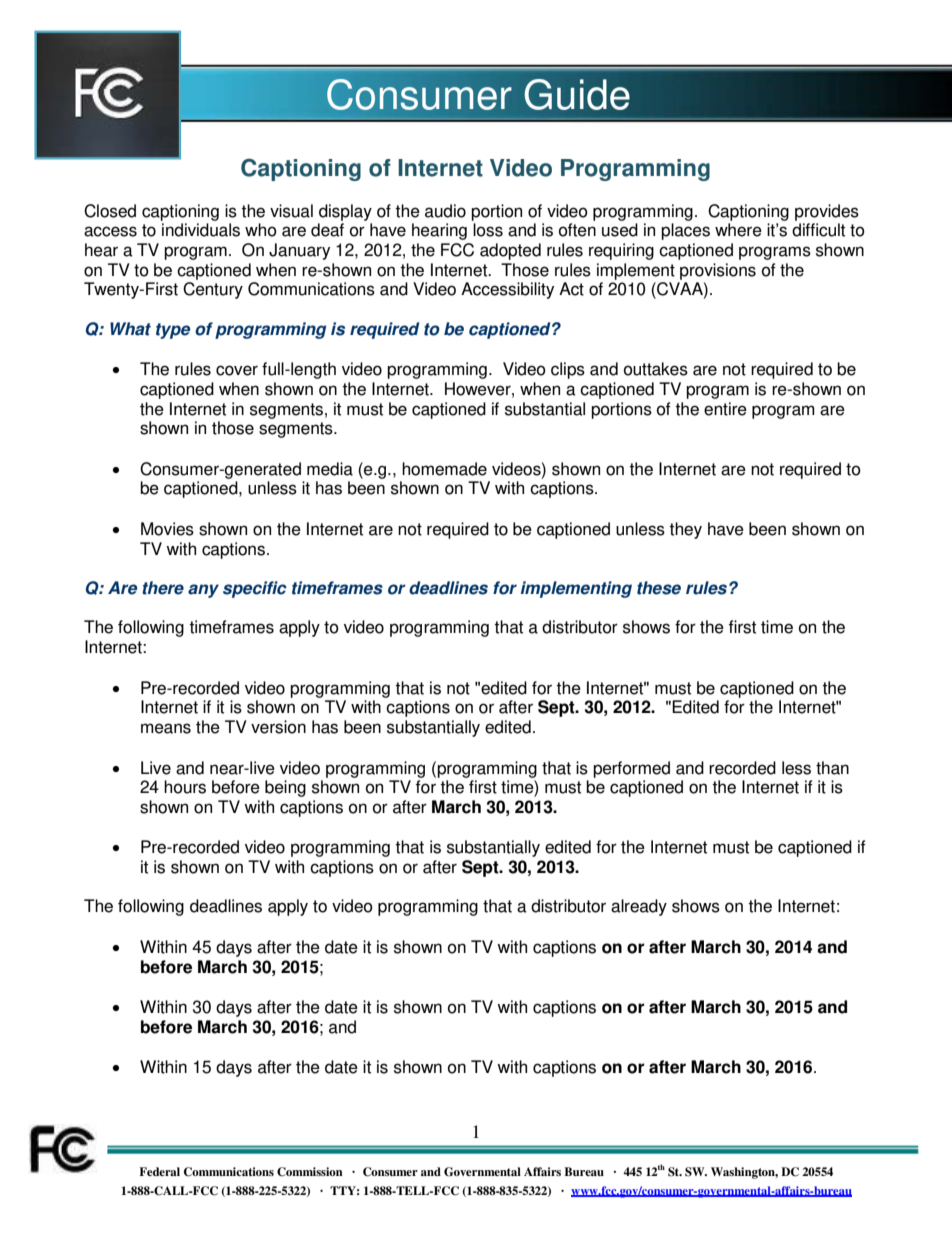 Image resolution: width=952 pixels, height=1233 pixels. Describe the element at coordinates (201, 230) in the image. I see `individuals` at that location.
